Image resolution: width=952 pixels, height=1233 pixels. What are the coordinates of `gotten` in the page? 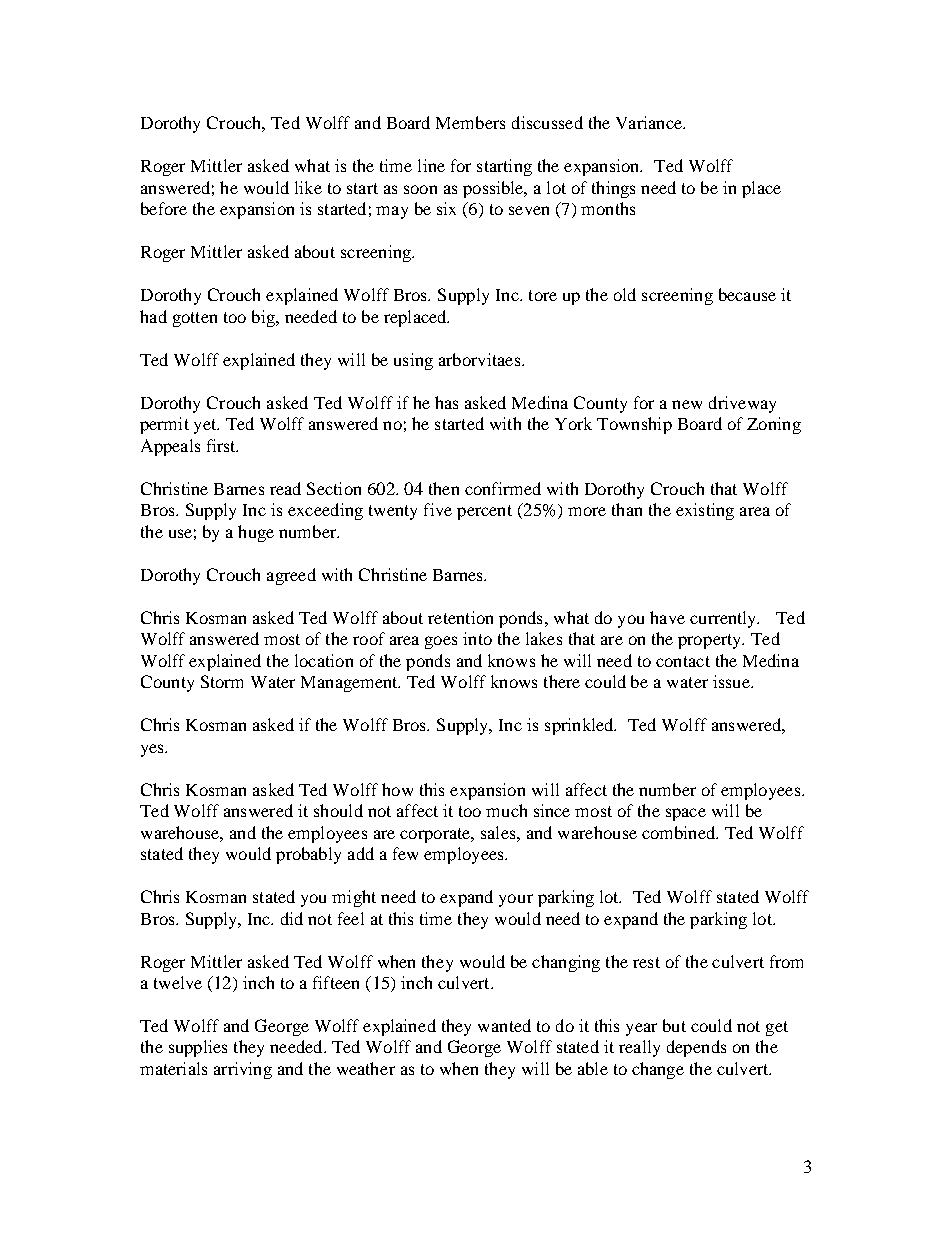 It's located at (195, 319).
